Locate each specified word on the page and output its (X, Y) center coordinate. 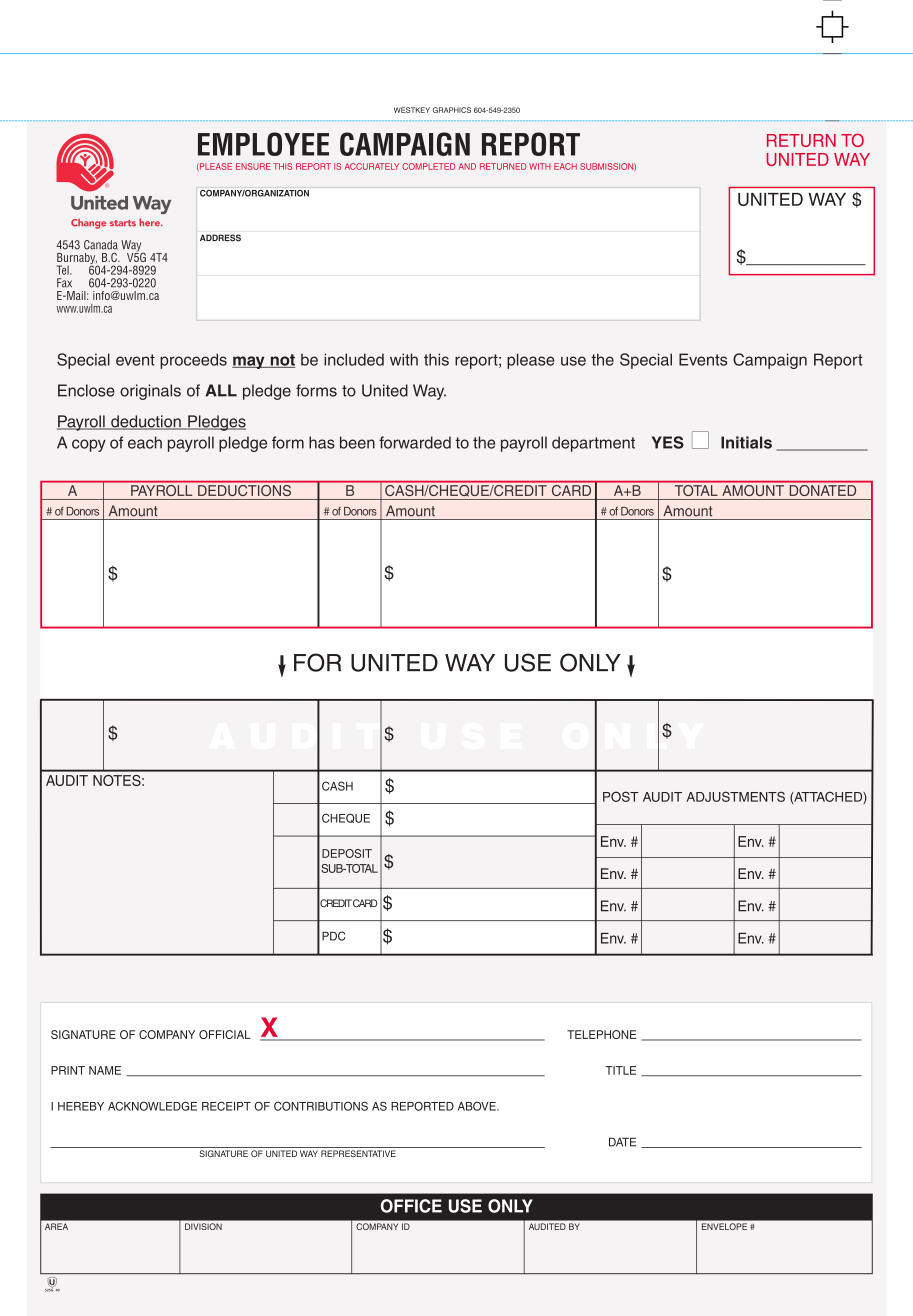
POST (621, 796)
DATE (622, 1142)
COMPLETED (428, 166)
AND (467, 166)
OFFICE (411, 1206)
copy (89, 445)
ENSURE (253, 166)
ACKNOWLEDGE (152, 1106)
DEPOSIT (347, 853)
